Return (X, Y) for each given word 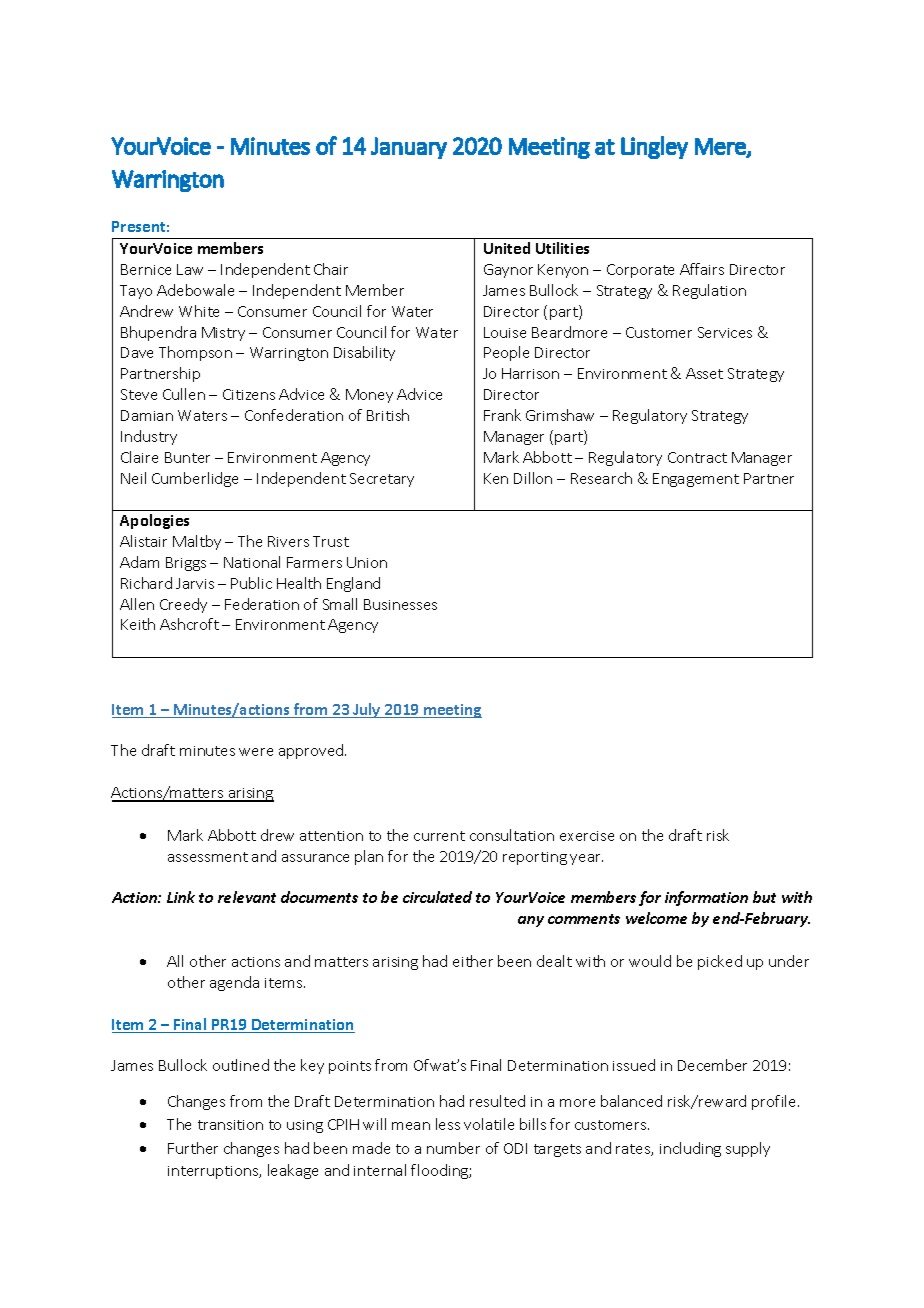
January (409, 148)
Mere (721, 147)
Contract (697, 457)
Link (181, 897)
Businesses (400, 604)
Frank (502, 415)
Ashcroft (189, 624)
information (706, 898)
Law (190, 269)
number (453, 1148)
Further (193, 1148)
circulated (437, 897)
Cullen (184, 394)
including (690, 1149)
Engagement (696, 480)
